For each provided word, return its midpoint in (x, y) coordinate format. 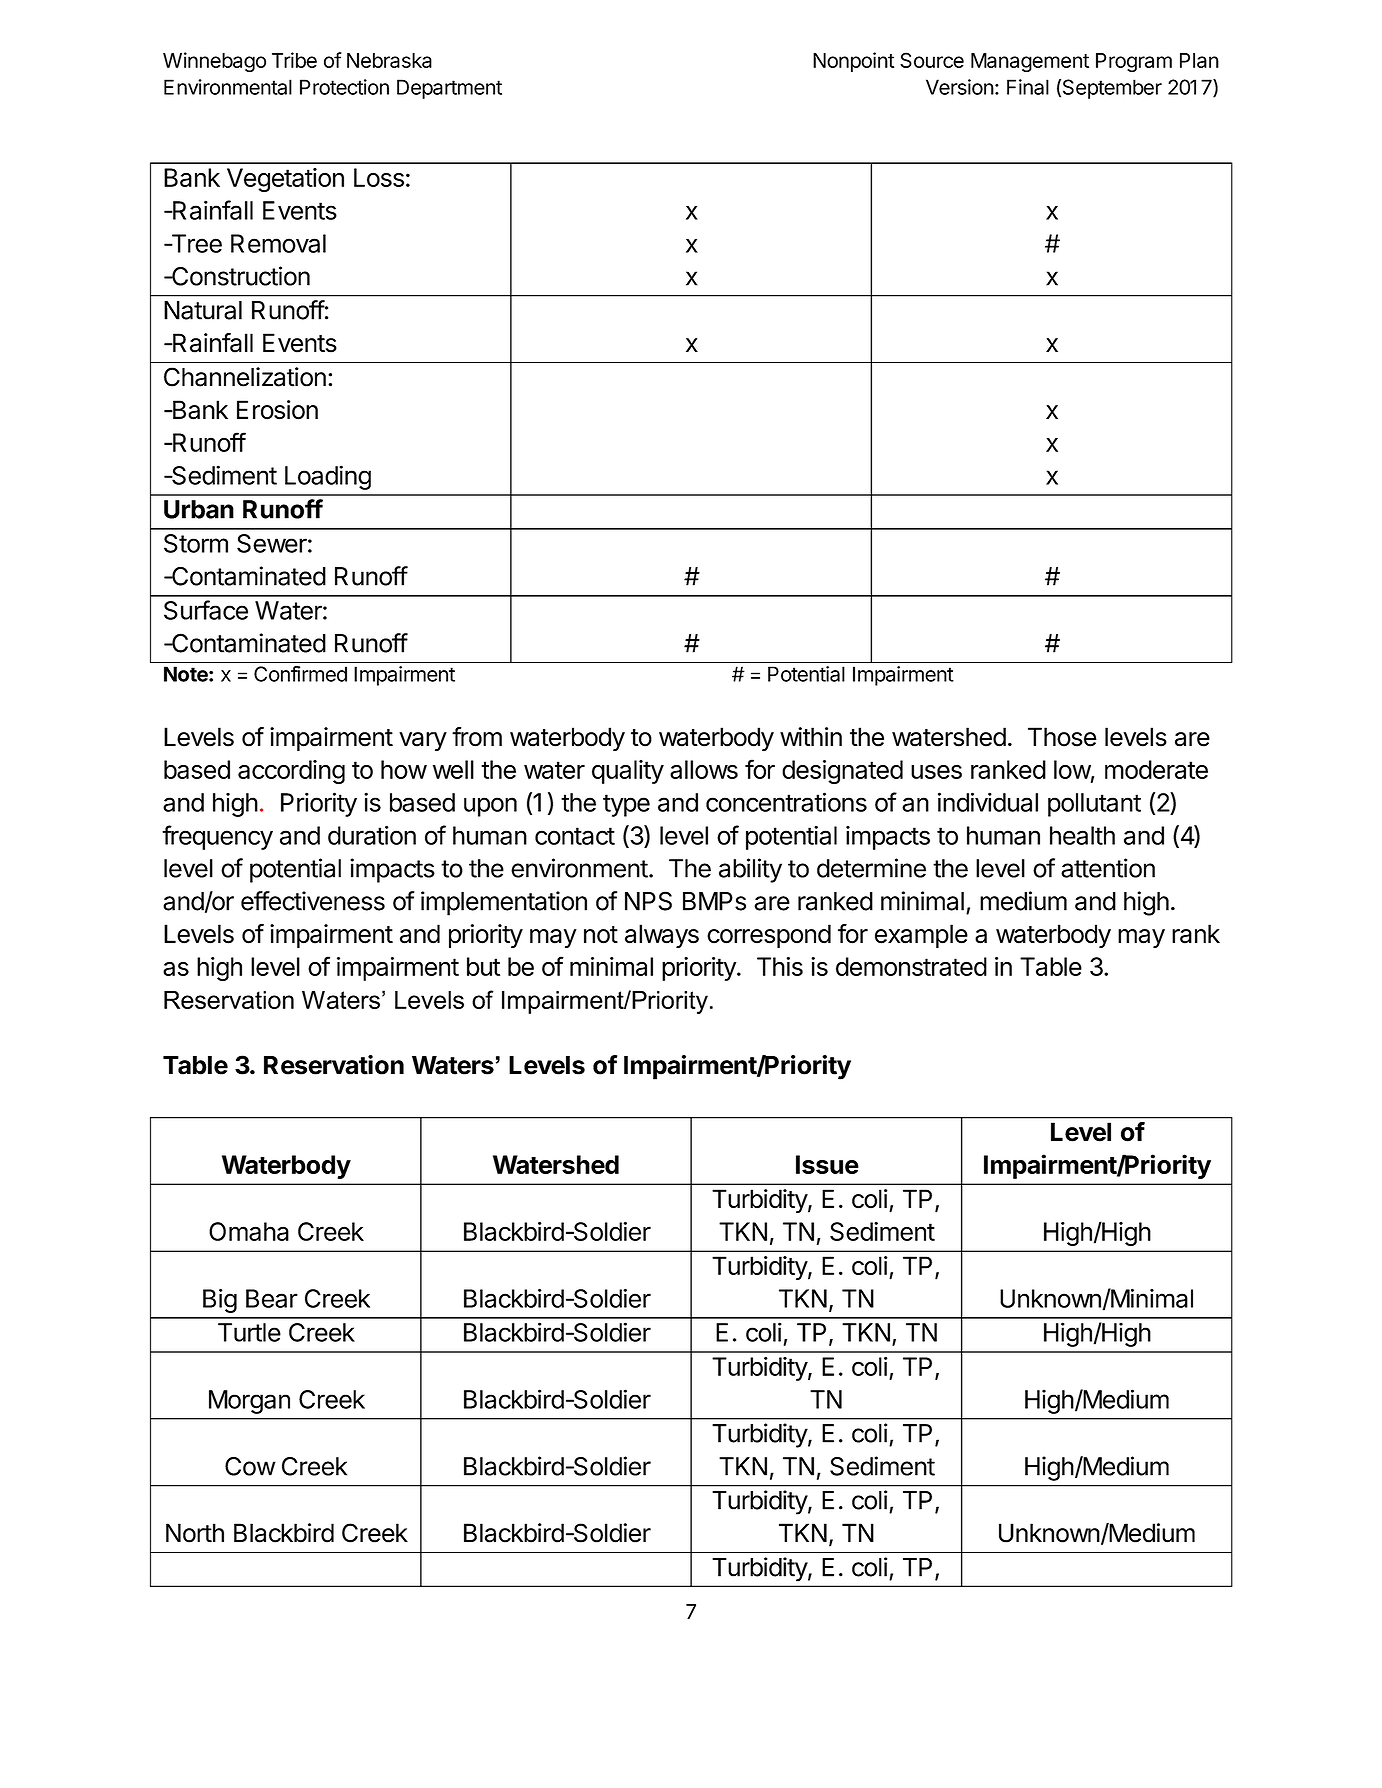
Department (449, 89)
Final (1028, 87)
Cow (250, 1466)
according (291, 772)
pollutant (1094, 805)
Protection (344, 87)
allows (704, 769)
